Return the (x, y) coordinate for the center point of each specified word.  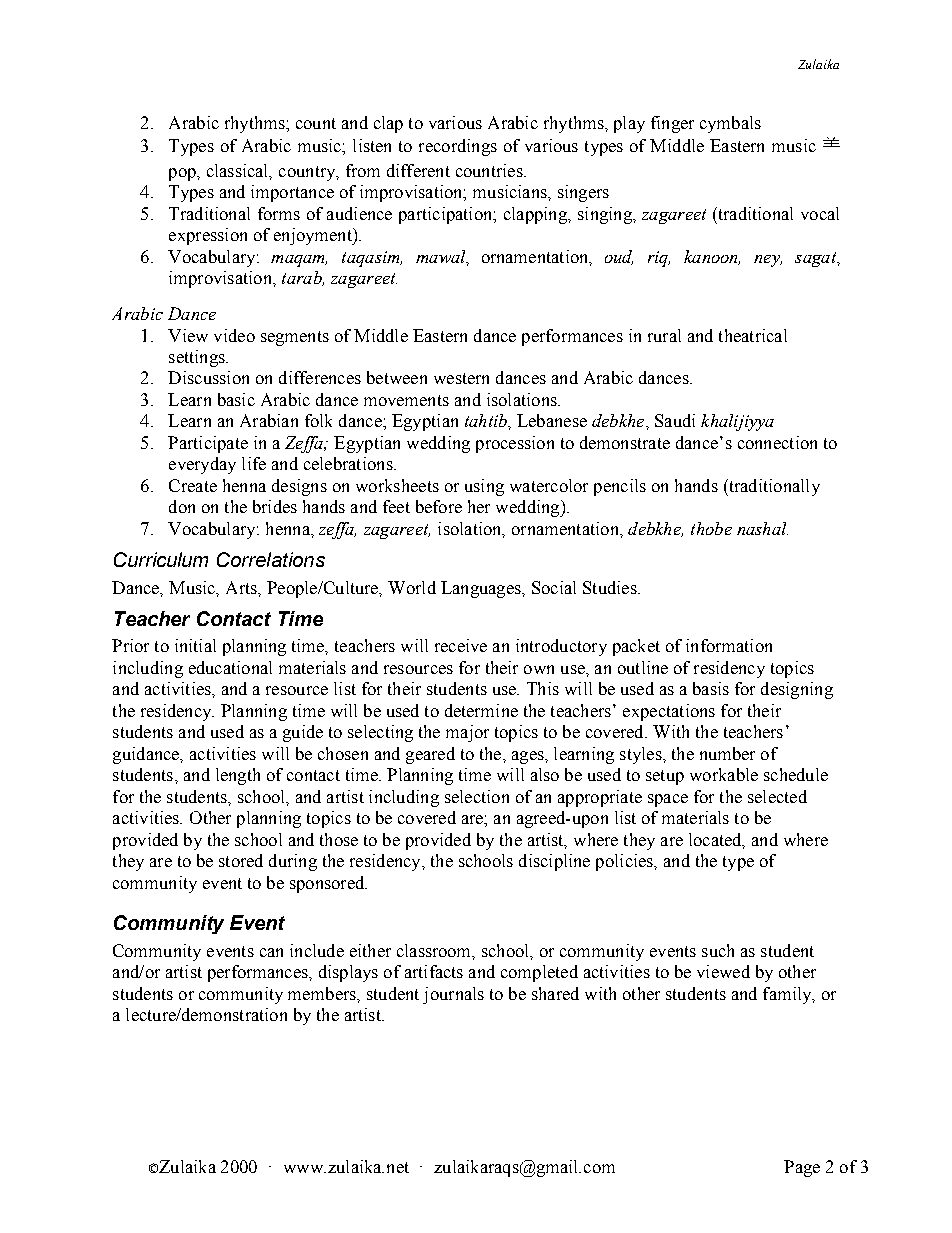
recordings (458, 147)
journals (453, 995)
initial (195, 645)
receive (461, 645)
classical (239, 171)
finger (672, 124)
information (729, 645)
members (323, 993)
